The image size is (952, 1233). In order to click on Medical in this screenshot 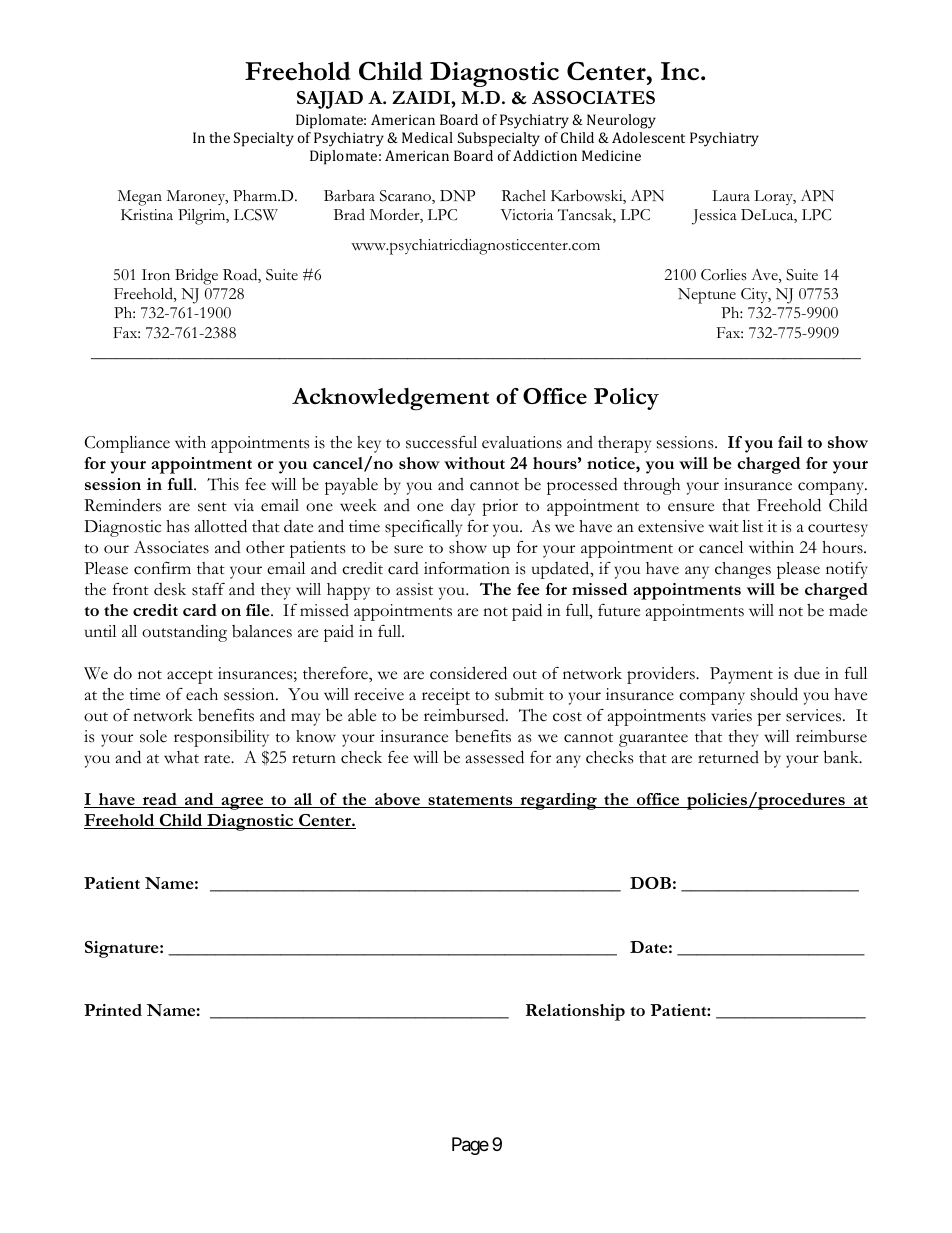, I will do `click(427, 137)`.
